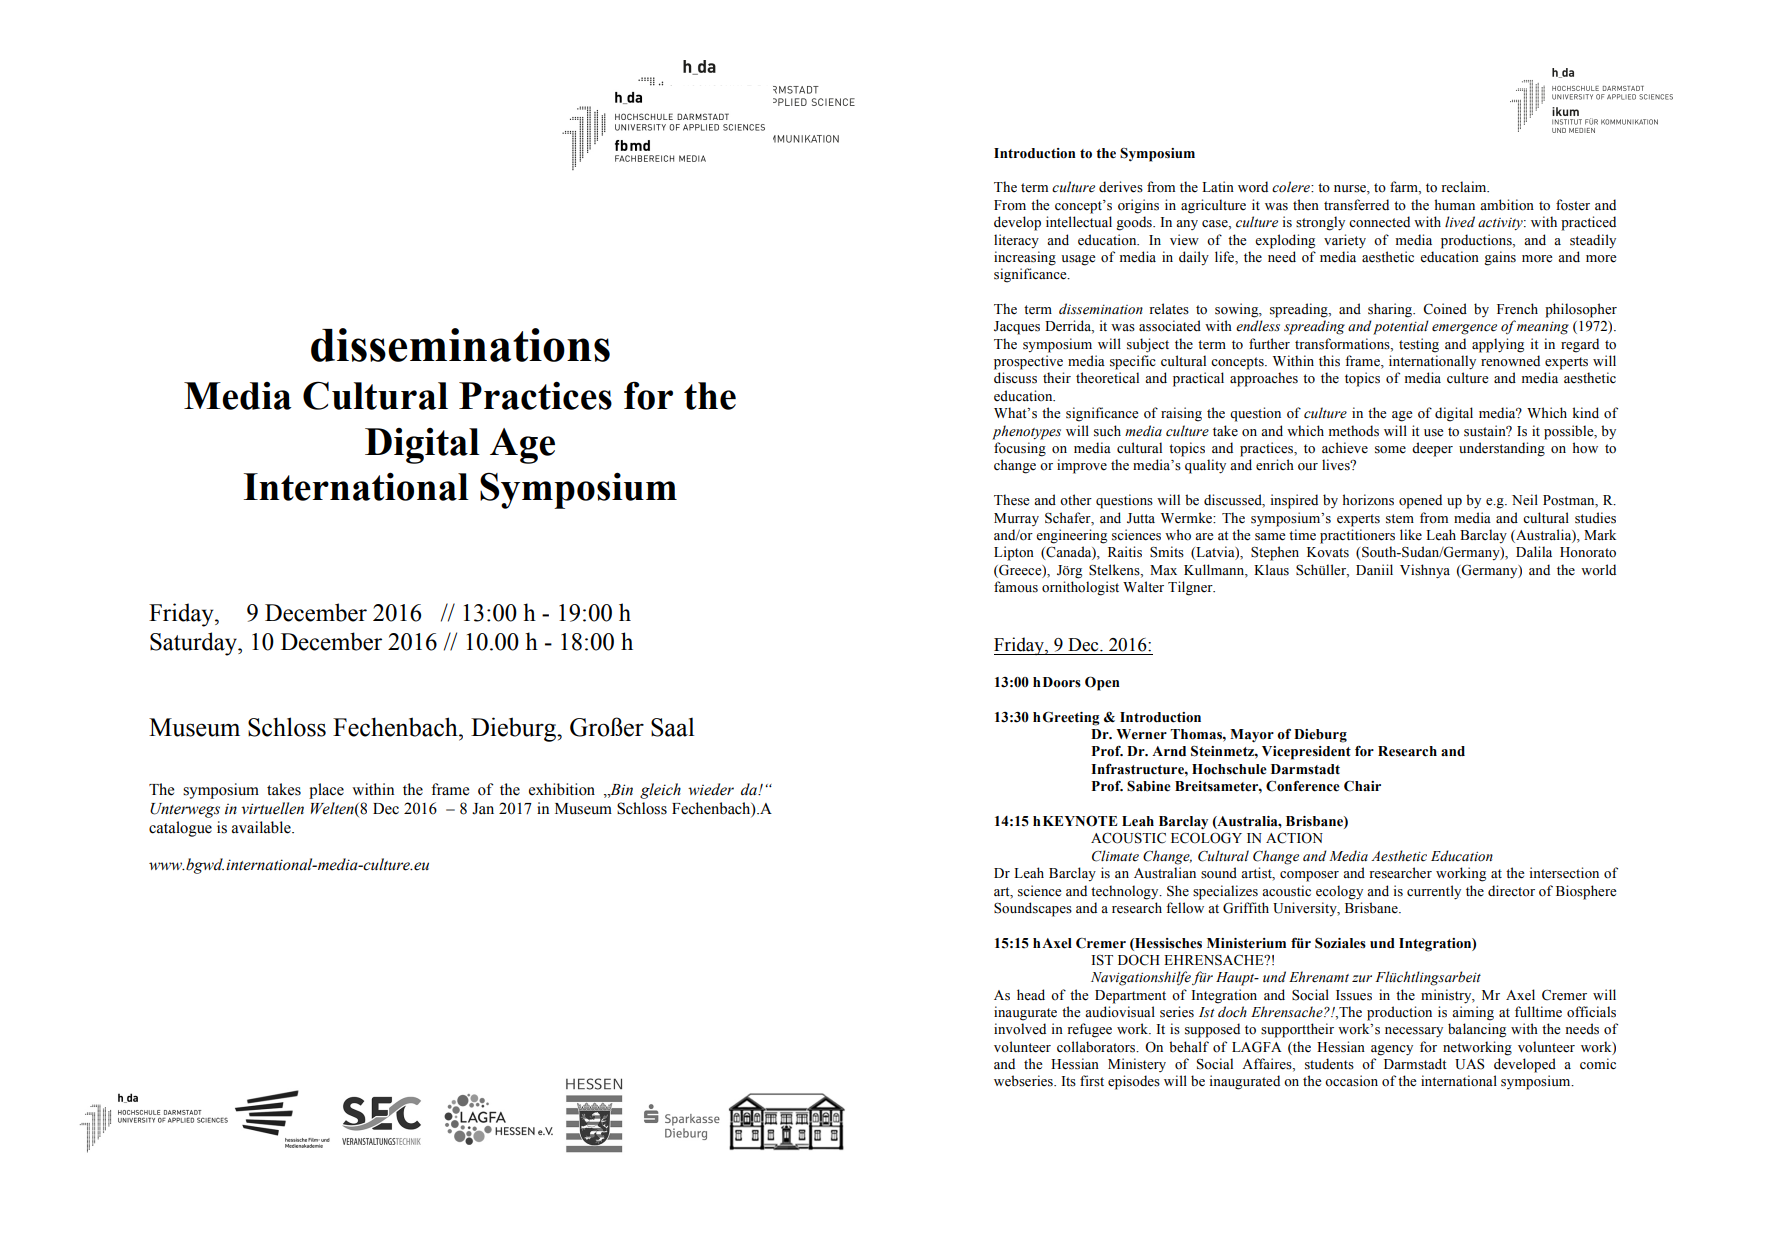  I want to click on literacy, so click(1016, 241).
